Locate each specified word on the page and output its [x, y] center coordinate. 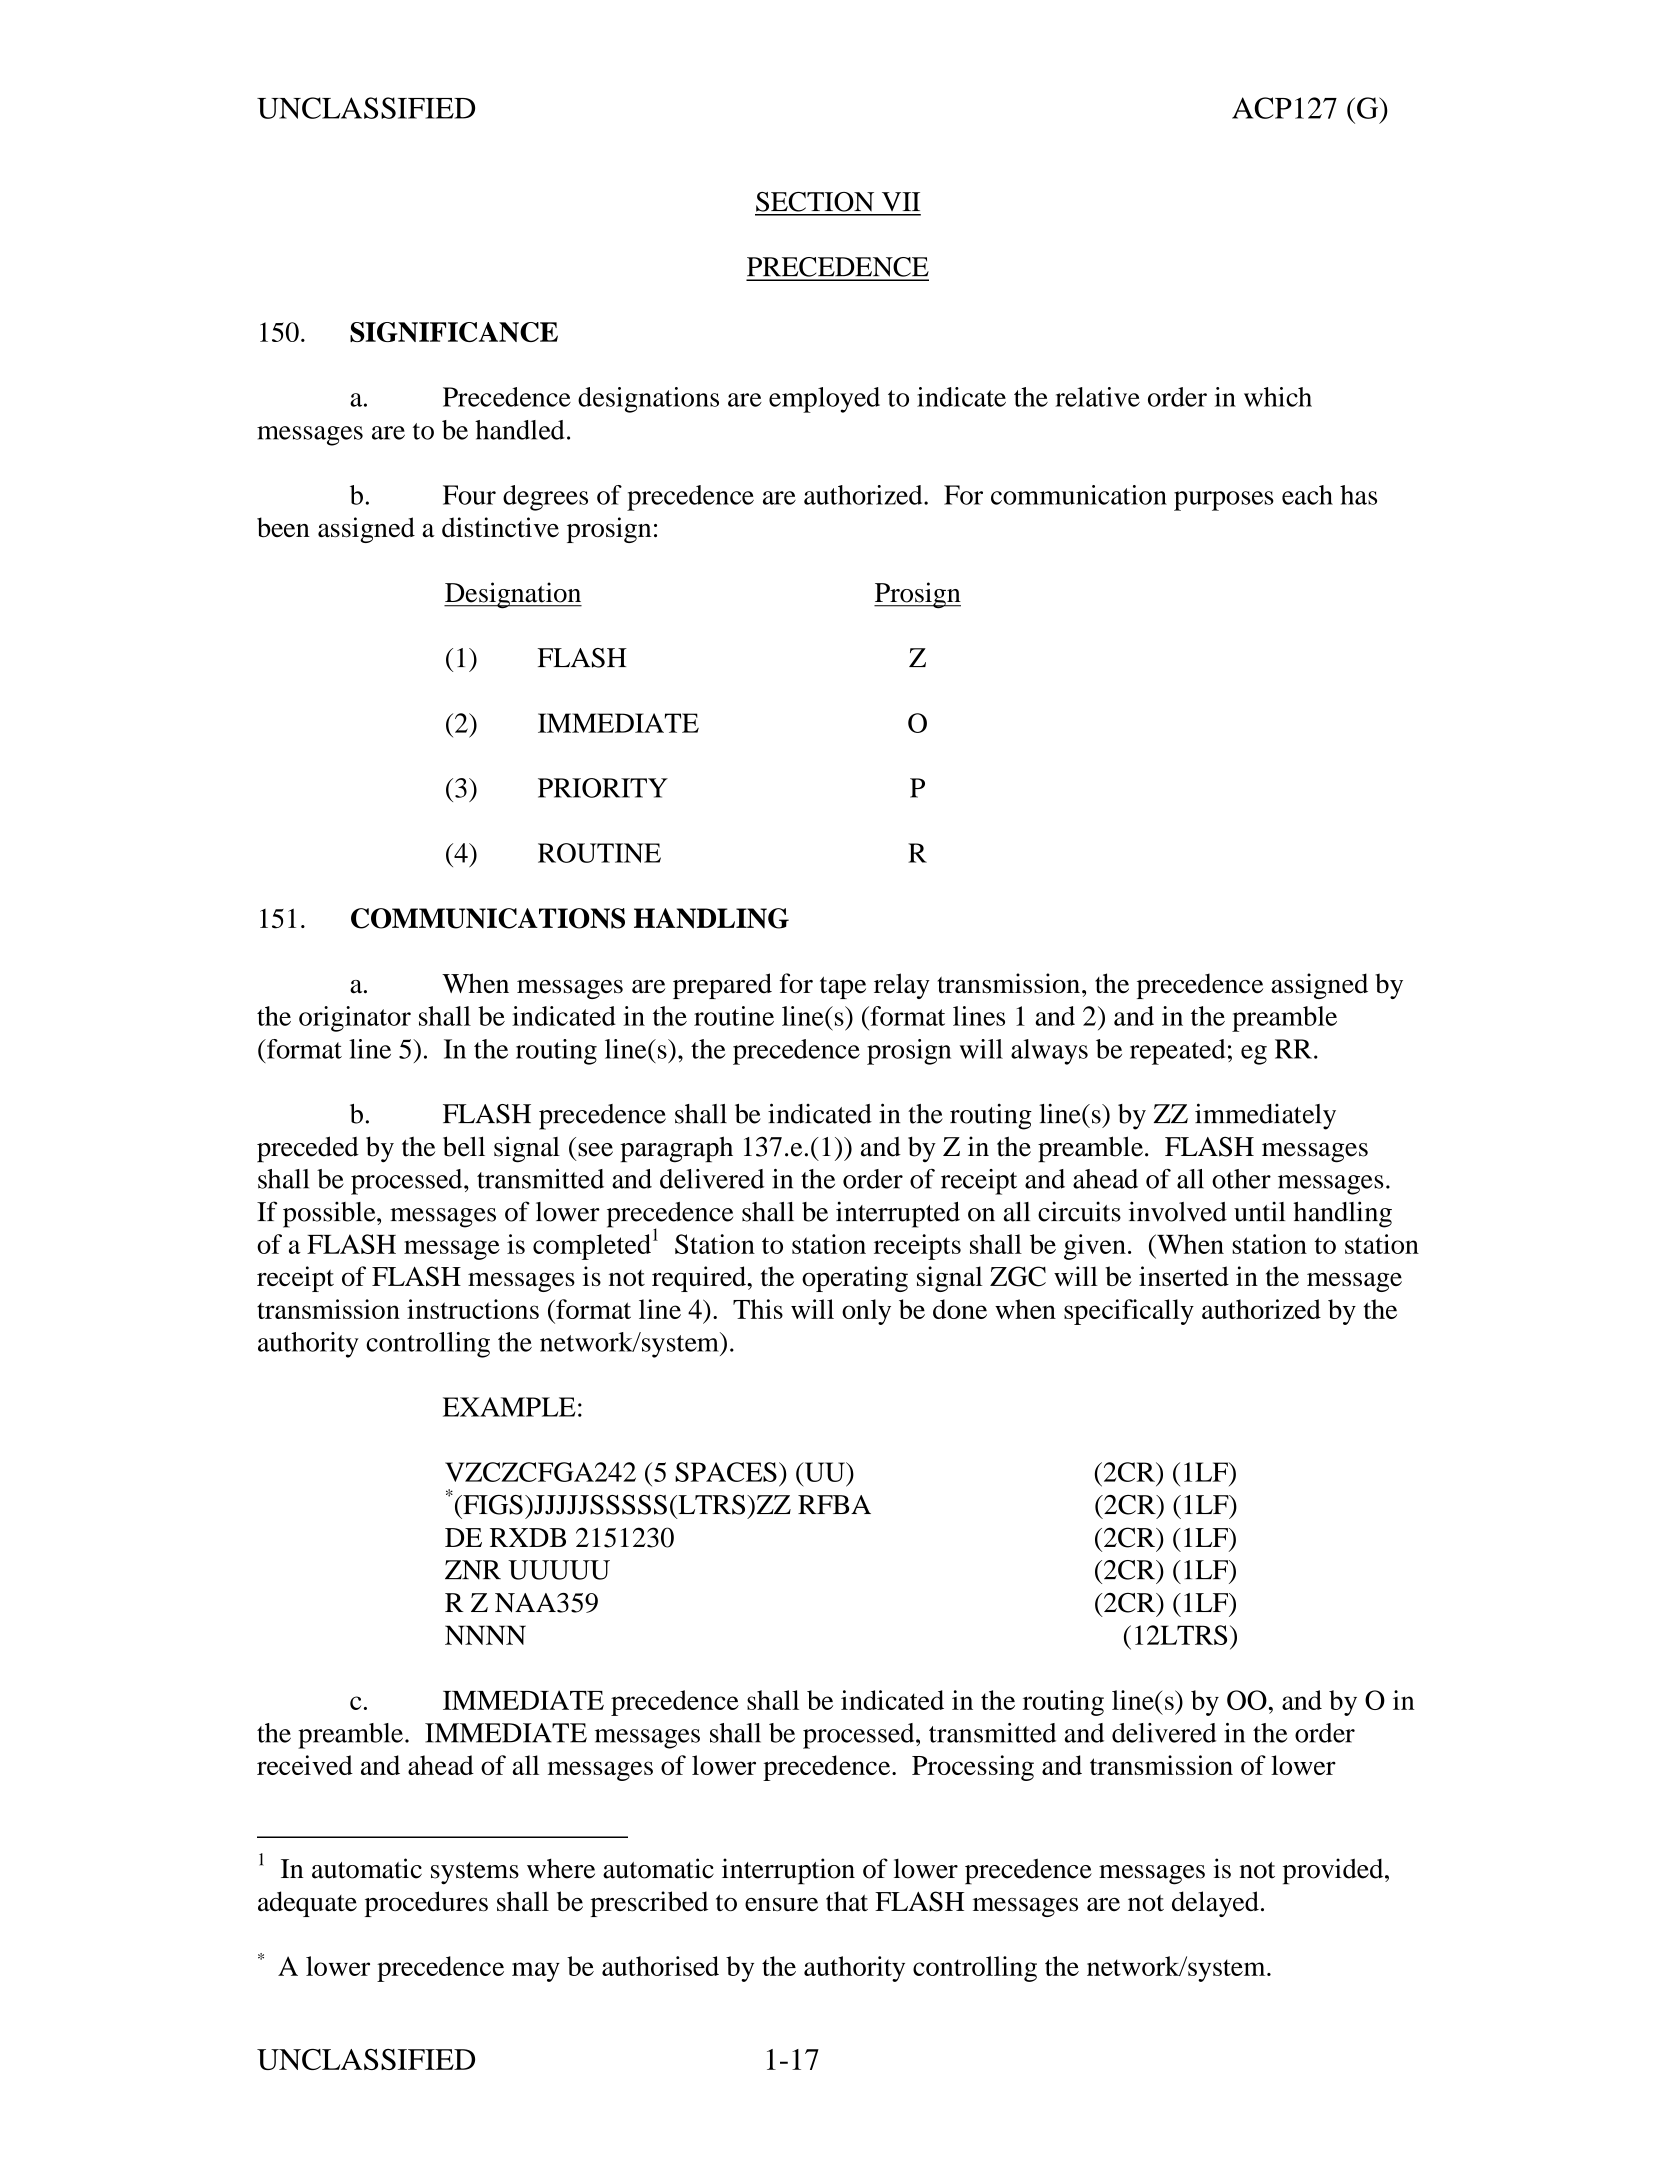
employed [824, 400]
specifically [1129, 1312]
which [1278, 397]
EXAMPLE [509, 1407]
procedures [426, 1904]
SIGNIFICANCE [454, 332]
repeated [1177, 1052]
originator [355, 1019]
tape [843, 987]
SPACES [726, 1472]
